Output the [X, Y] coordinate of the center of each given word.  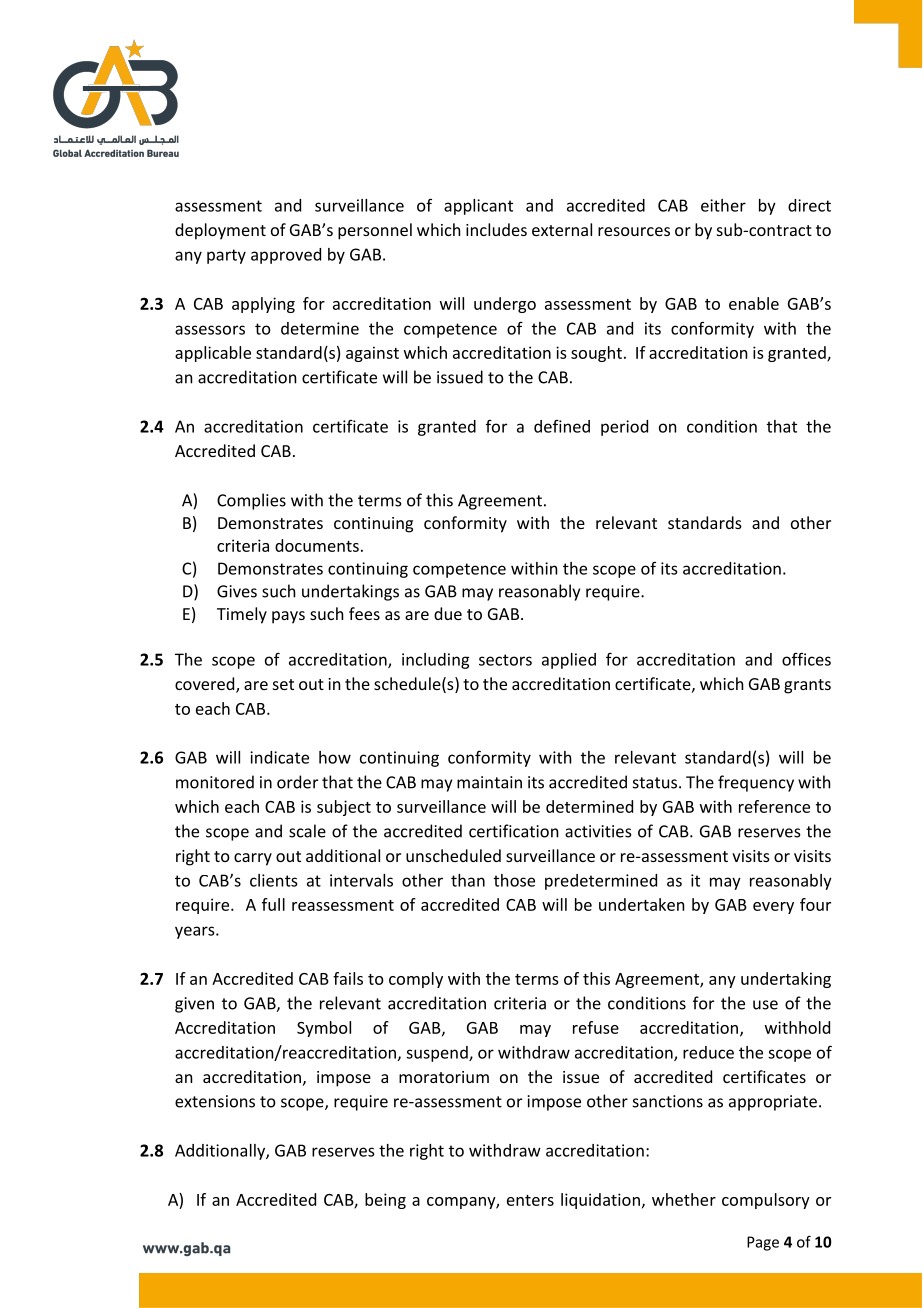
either [723, 205]
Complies [251, 501]
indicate [279, 757]
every [773, 908]
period [624, 428]
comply [416, 980]
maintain [489, 782]
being [385, 1201]
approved [286, 256]
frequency [756, 783]
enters [530, 1200]
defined [562, 426]
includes [496, 229]
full [273, 904]
